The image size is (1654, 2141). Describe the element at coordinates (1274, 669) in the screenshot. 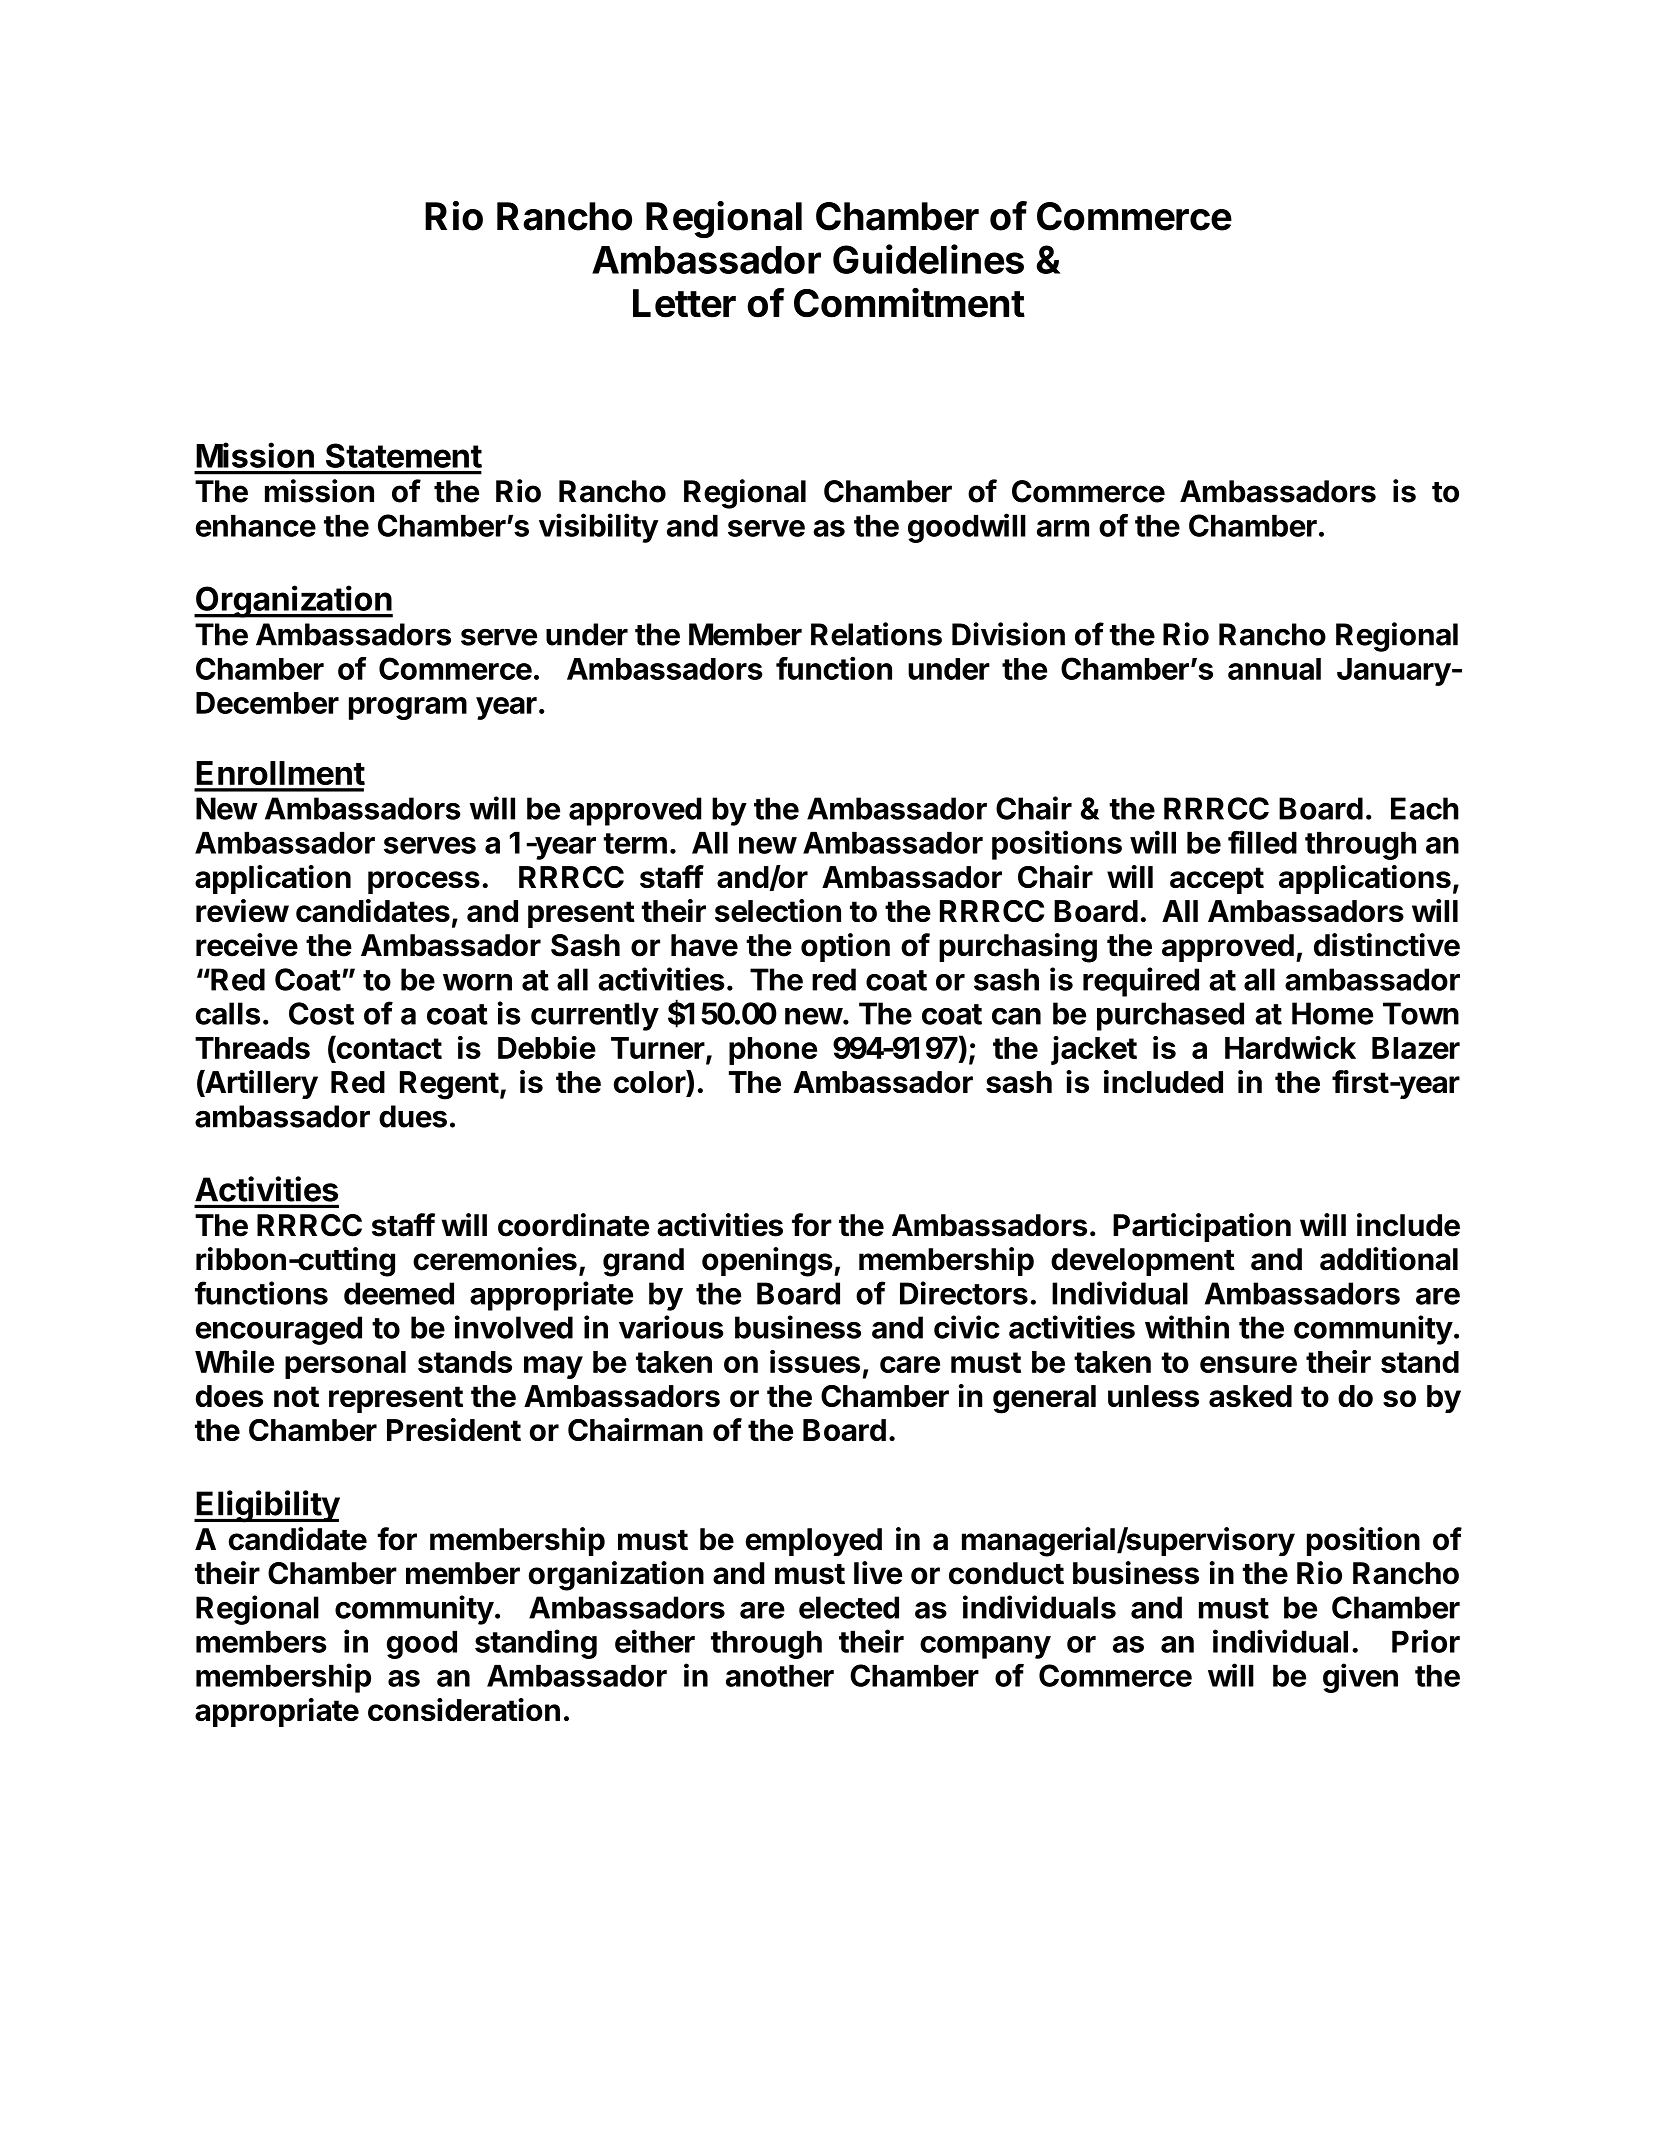

I see `annual` at that location.
